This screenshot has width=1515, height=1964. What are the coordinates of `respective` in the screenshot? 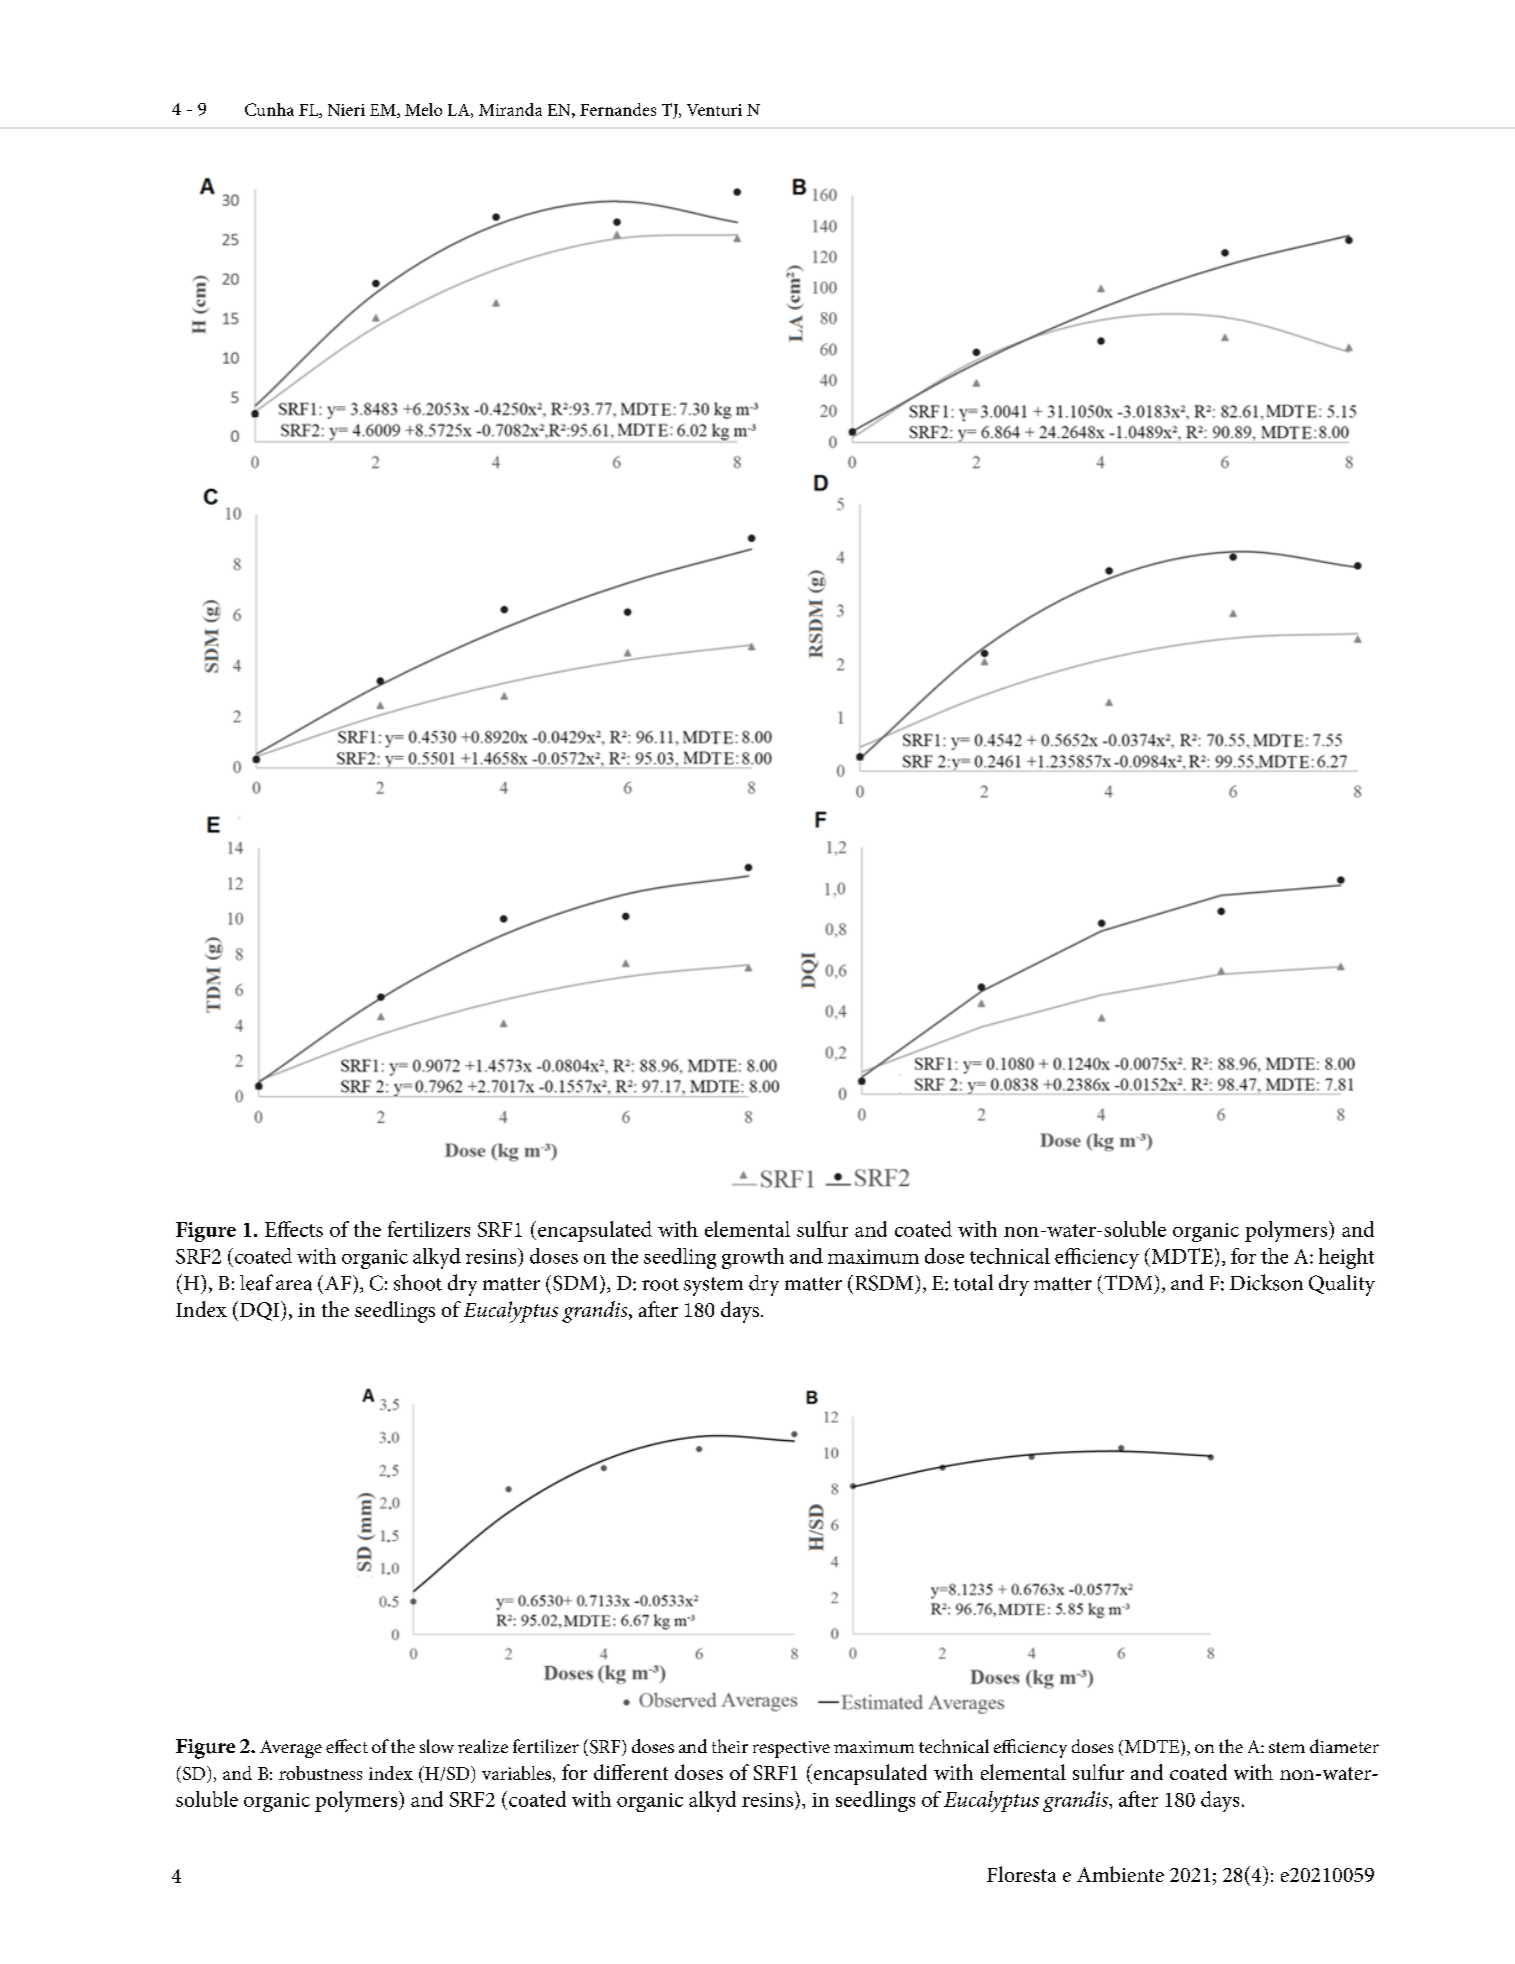 It's located at (791, 1749).
